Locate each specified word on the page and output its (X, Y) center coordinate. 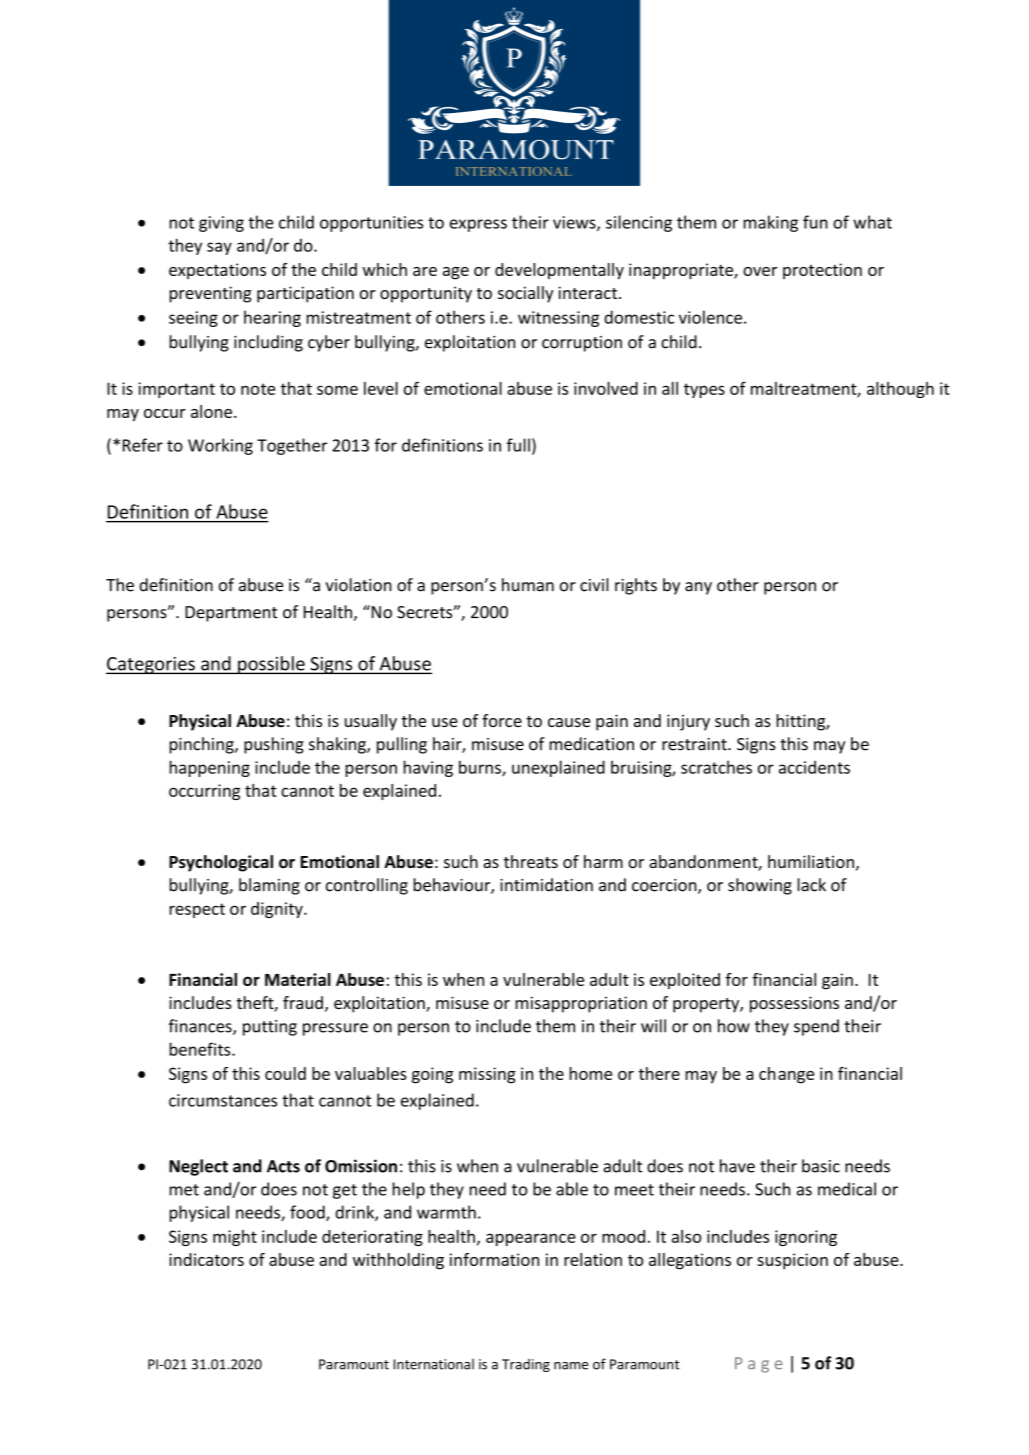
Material (298, 979)
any (698, 588)
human (528, 585)
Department (231, 614)
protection (822, 271)
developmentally (559, 271)
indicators (206, 1259)
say (219, 248)
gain (837, 981)
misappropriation (581, 1004)
